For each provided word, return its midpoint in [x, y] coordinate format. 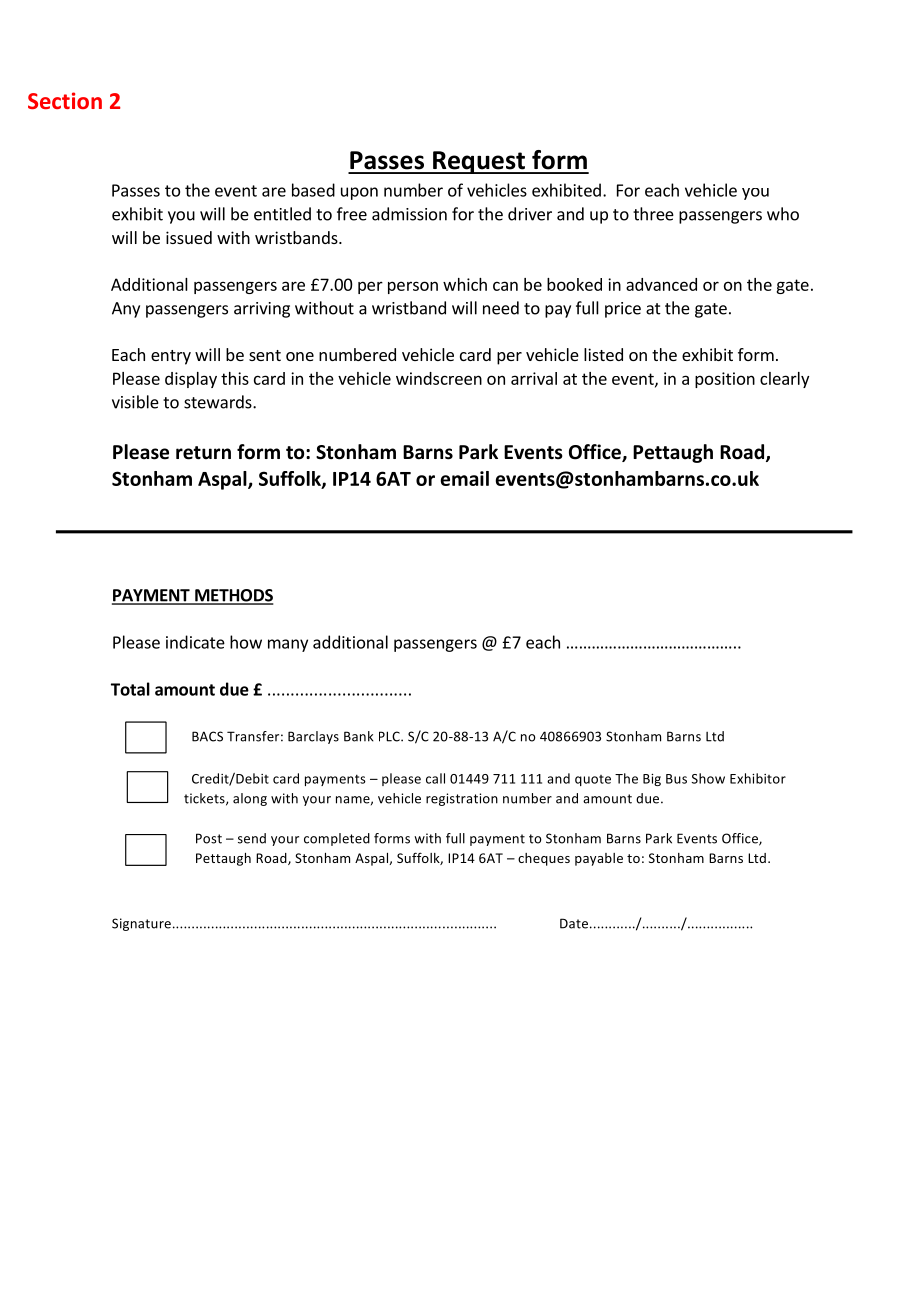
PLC [390, 736]
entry [171, 357]
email [464, 478]
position [725, 380]
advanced [661, 284]
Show [708, 778]
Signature [141, 924]
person [413, 287]
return [203, 453]
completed [337, 839]
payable [599, 859]
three [653, 214]
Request [479, 162]
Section [65, 100]
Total [130, 689]
